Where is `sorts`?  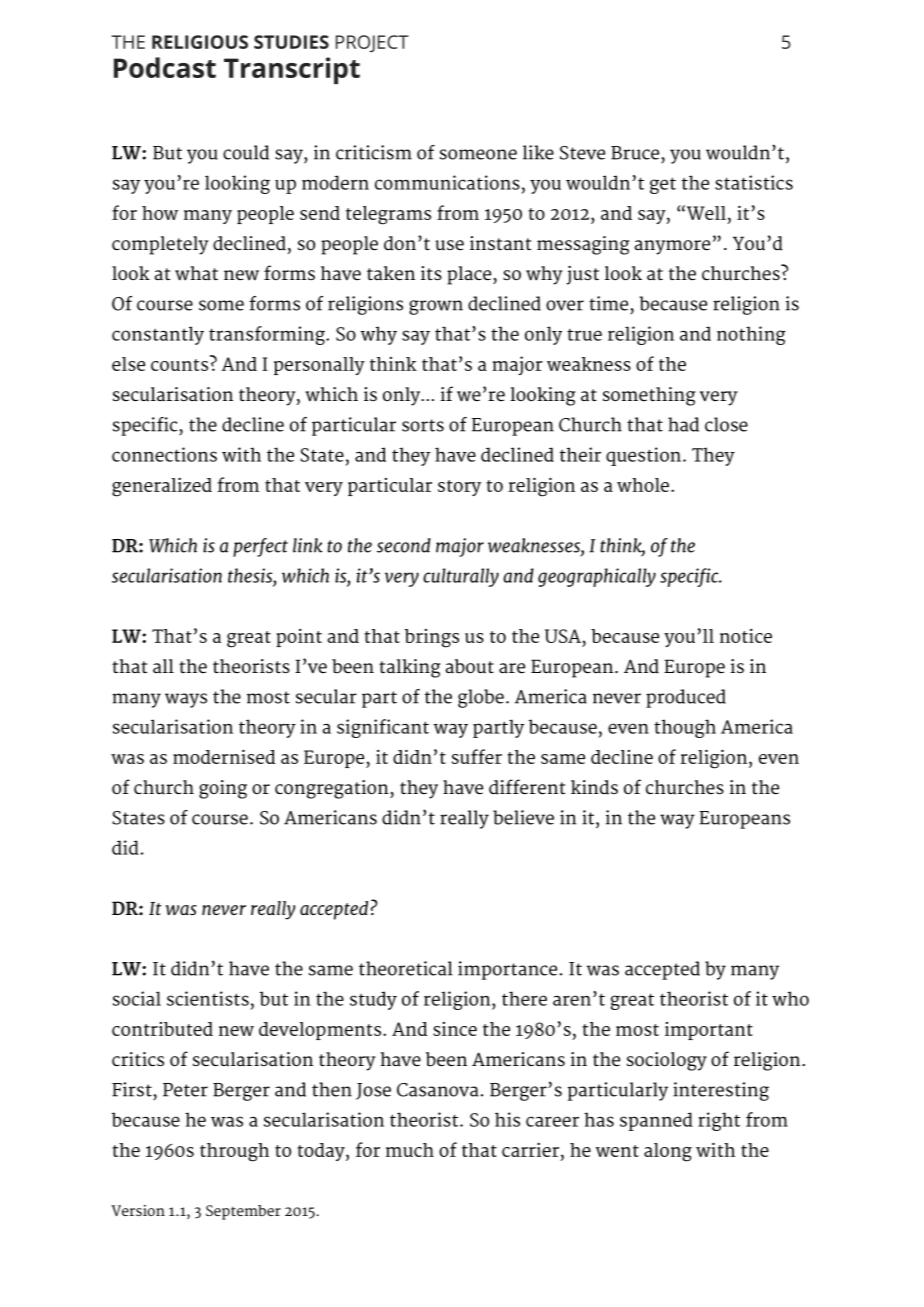 sorts is located at coordinates (423, 425).
